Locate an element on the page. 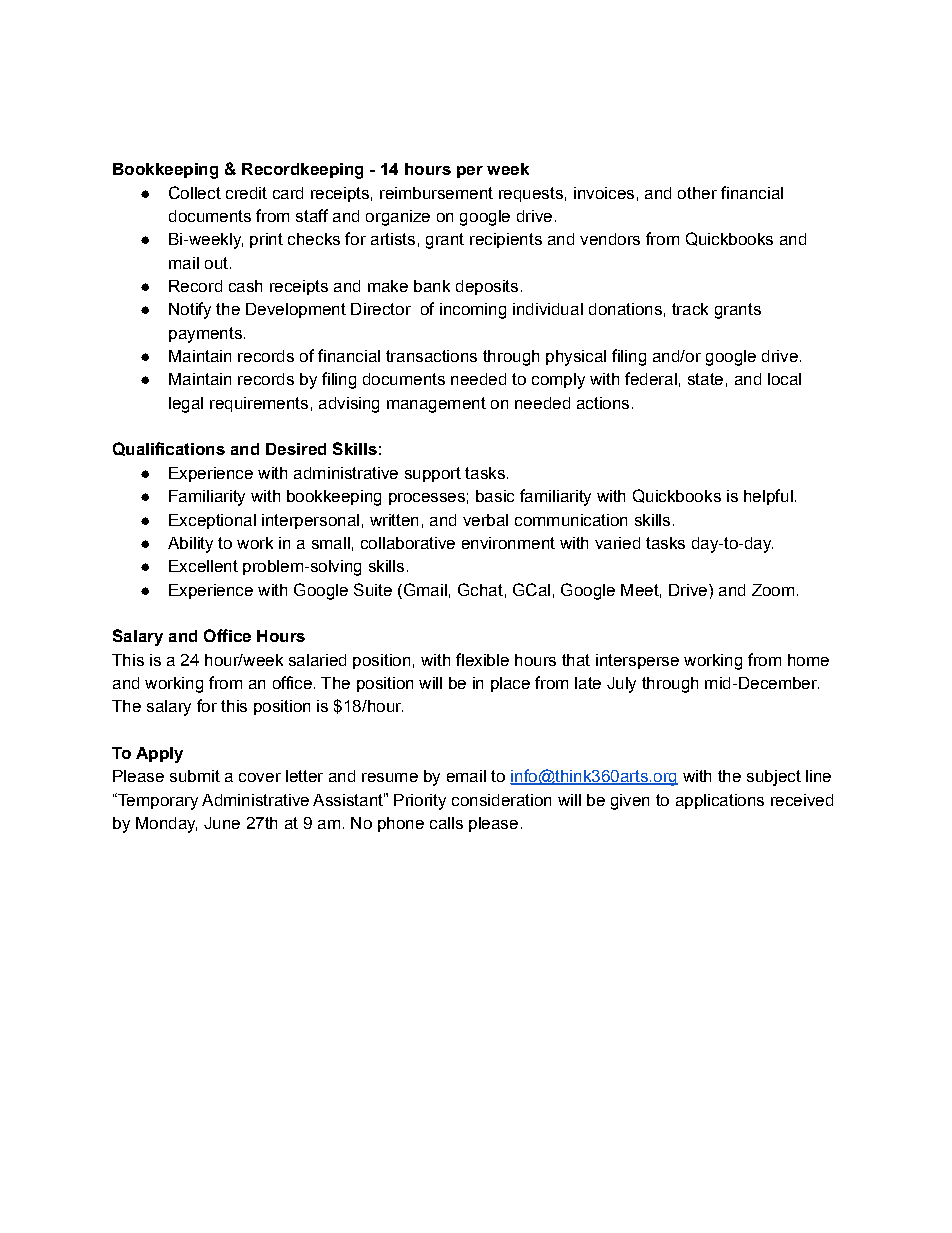  credit is located at coordinates (246, 193).
